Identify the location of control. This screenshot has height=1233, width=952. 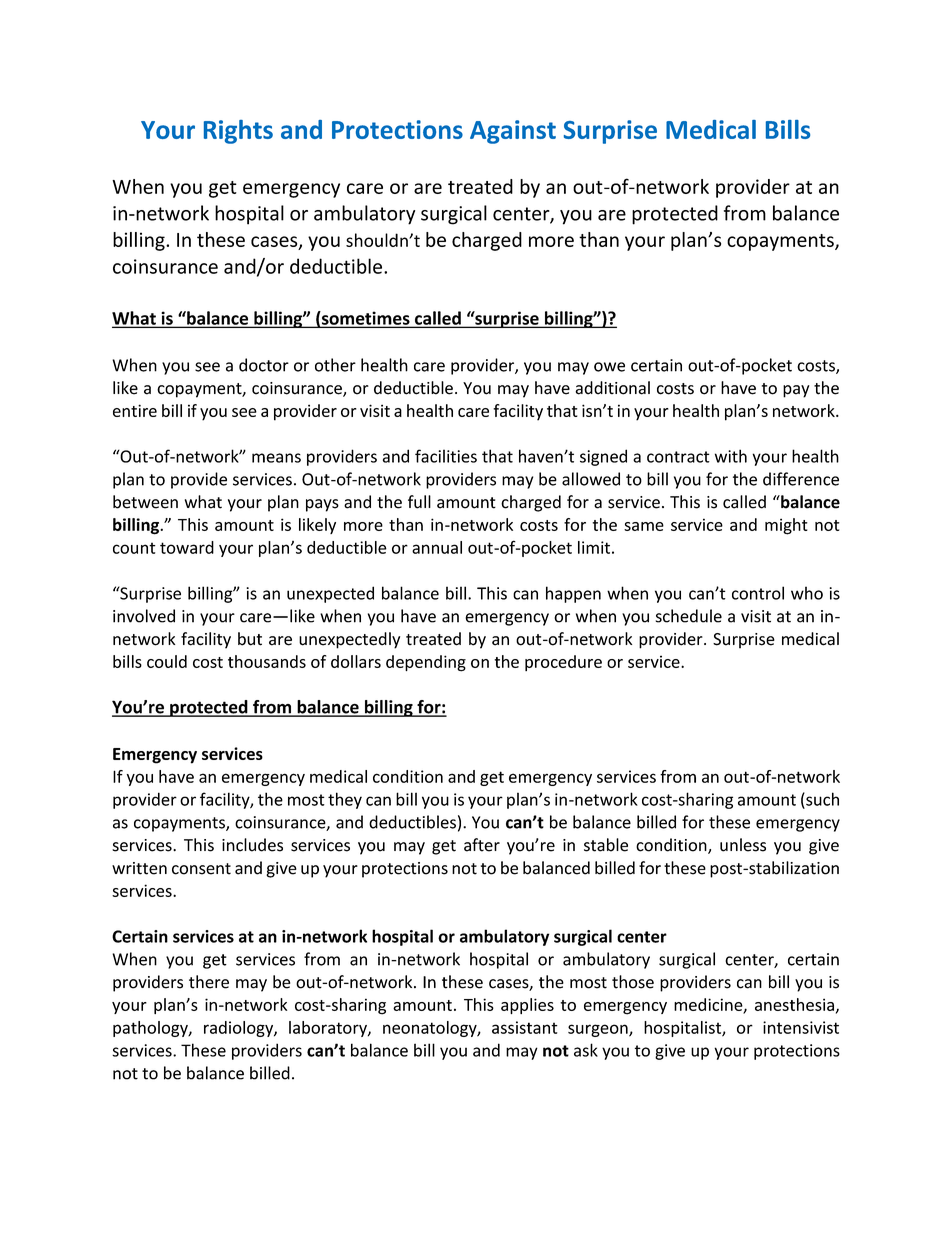
(758, 593).
